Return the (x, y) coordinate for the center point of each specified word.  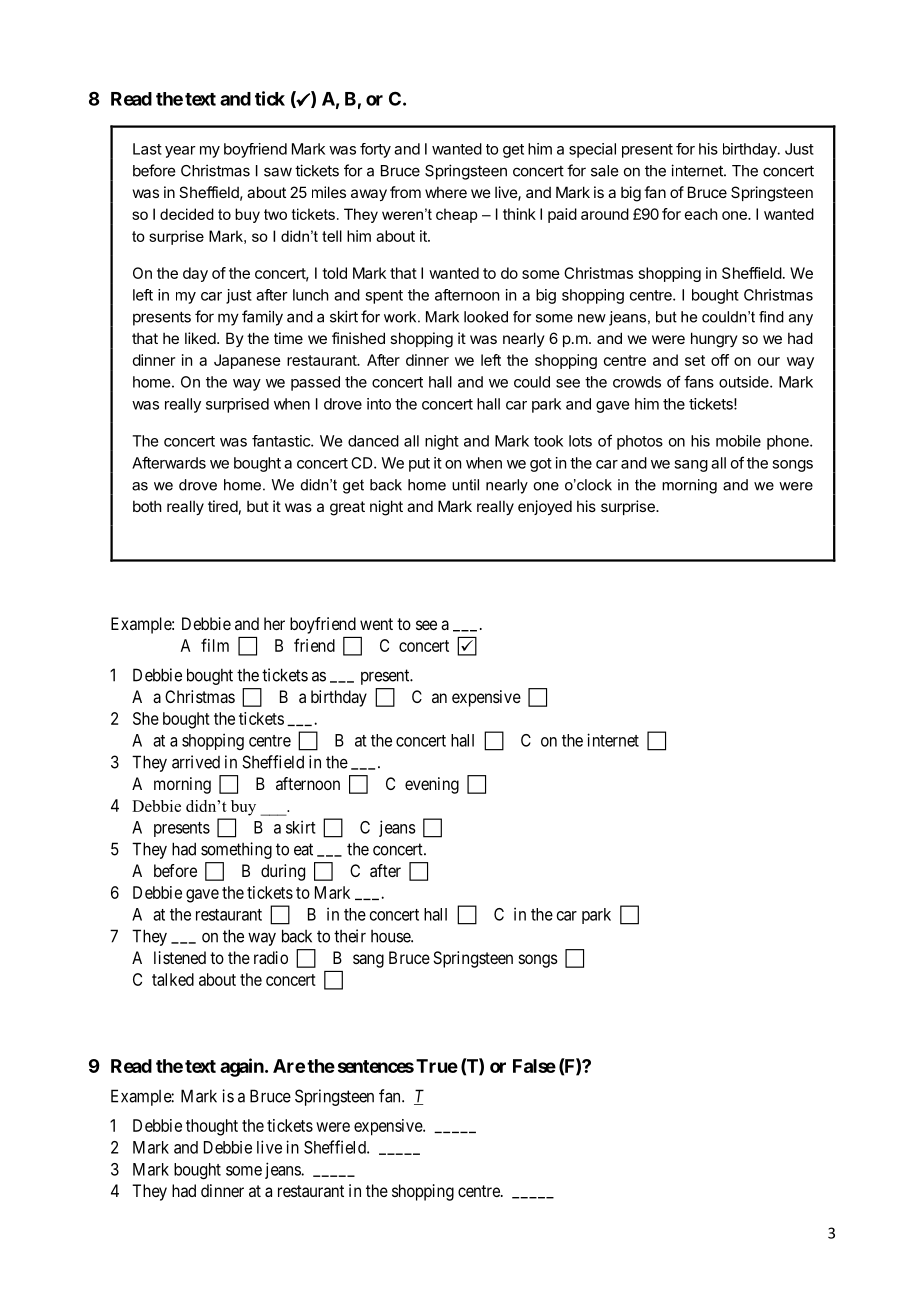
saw (278, 172)
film (215, 645)
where (446, 192)
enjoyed (545, 507)
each (701, 214)
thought (212, 1127)
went (376, 624)
